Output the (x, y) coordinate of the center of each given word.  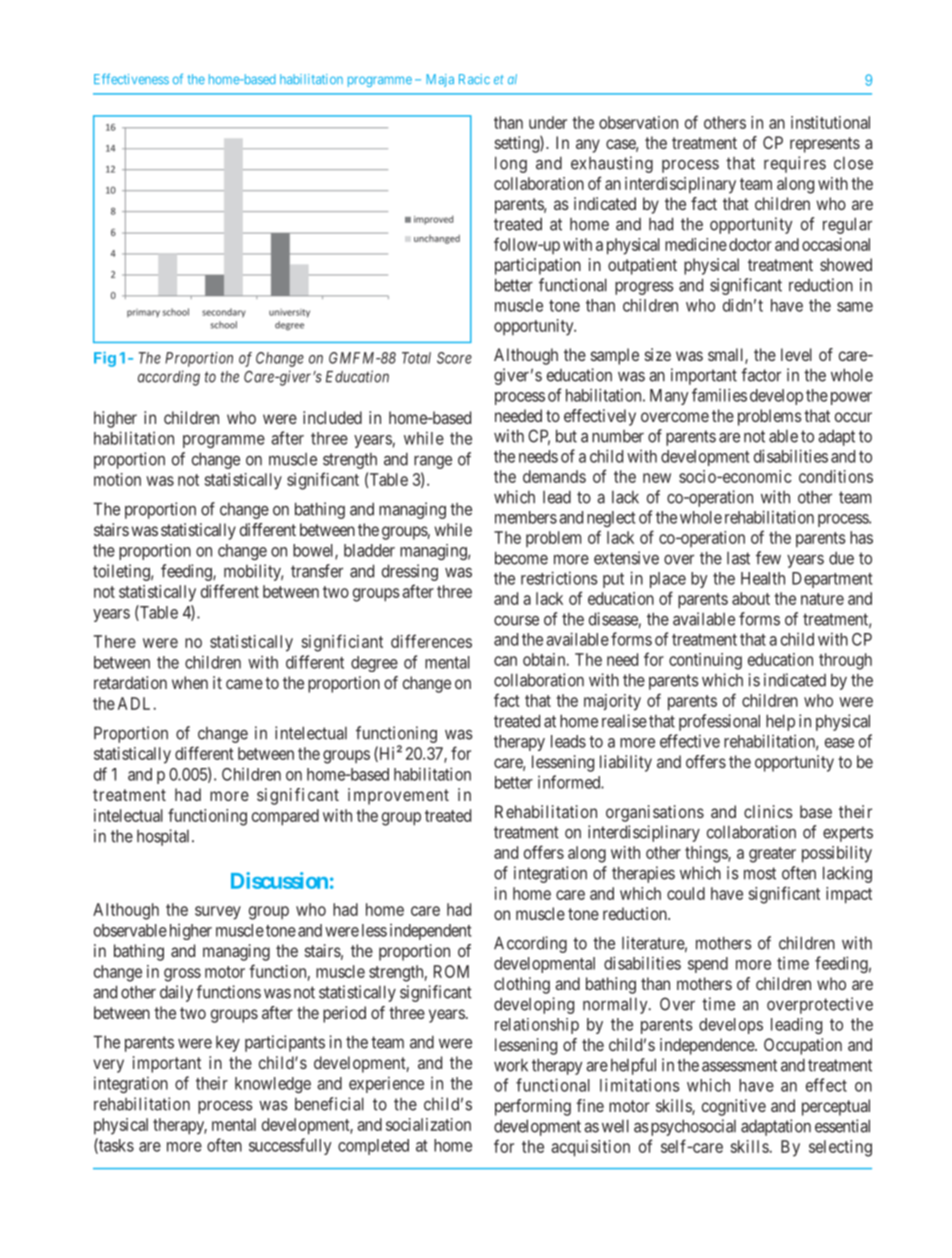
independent (430, 931)
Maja (440, 80)
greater (772, 855)
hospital (165, 837)
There (115, 641)
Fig (105, 359)
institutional (830, 122)
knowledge (273, 1085)
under (548, 122)
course (516, 620)
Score (454, 358)
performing (533, 1107)
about (751, 598)
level (796, 354)
